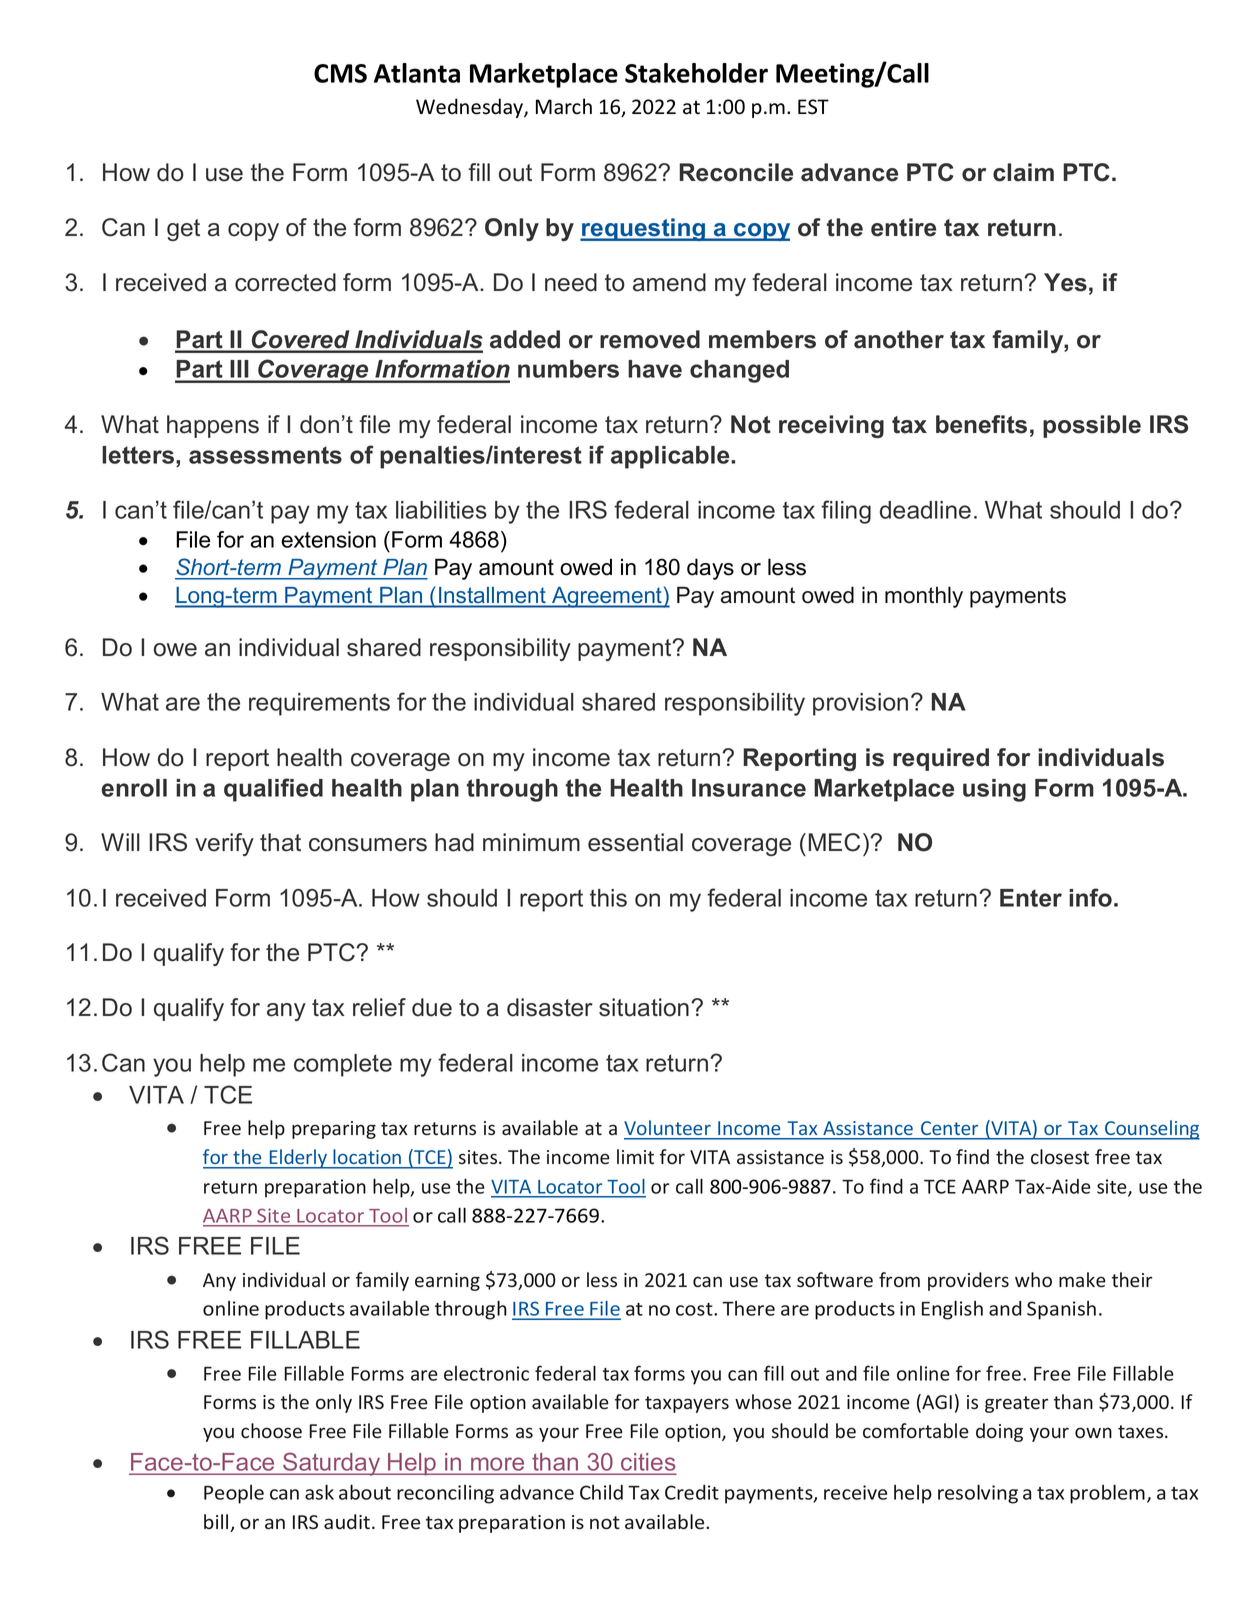 The height and width of the image is (1621, 1253). What do you see at coordinates (1023, 172) in the image?
I see `claim` at bounding box center [1023, 172].
